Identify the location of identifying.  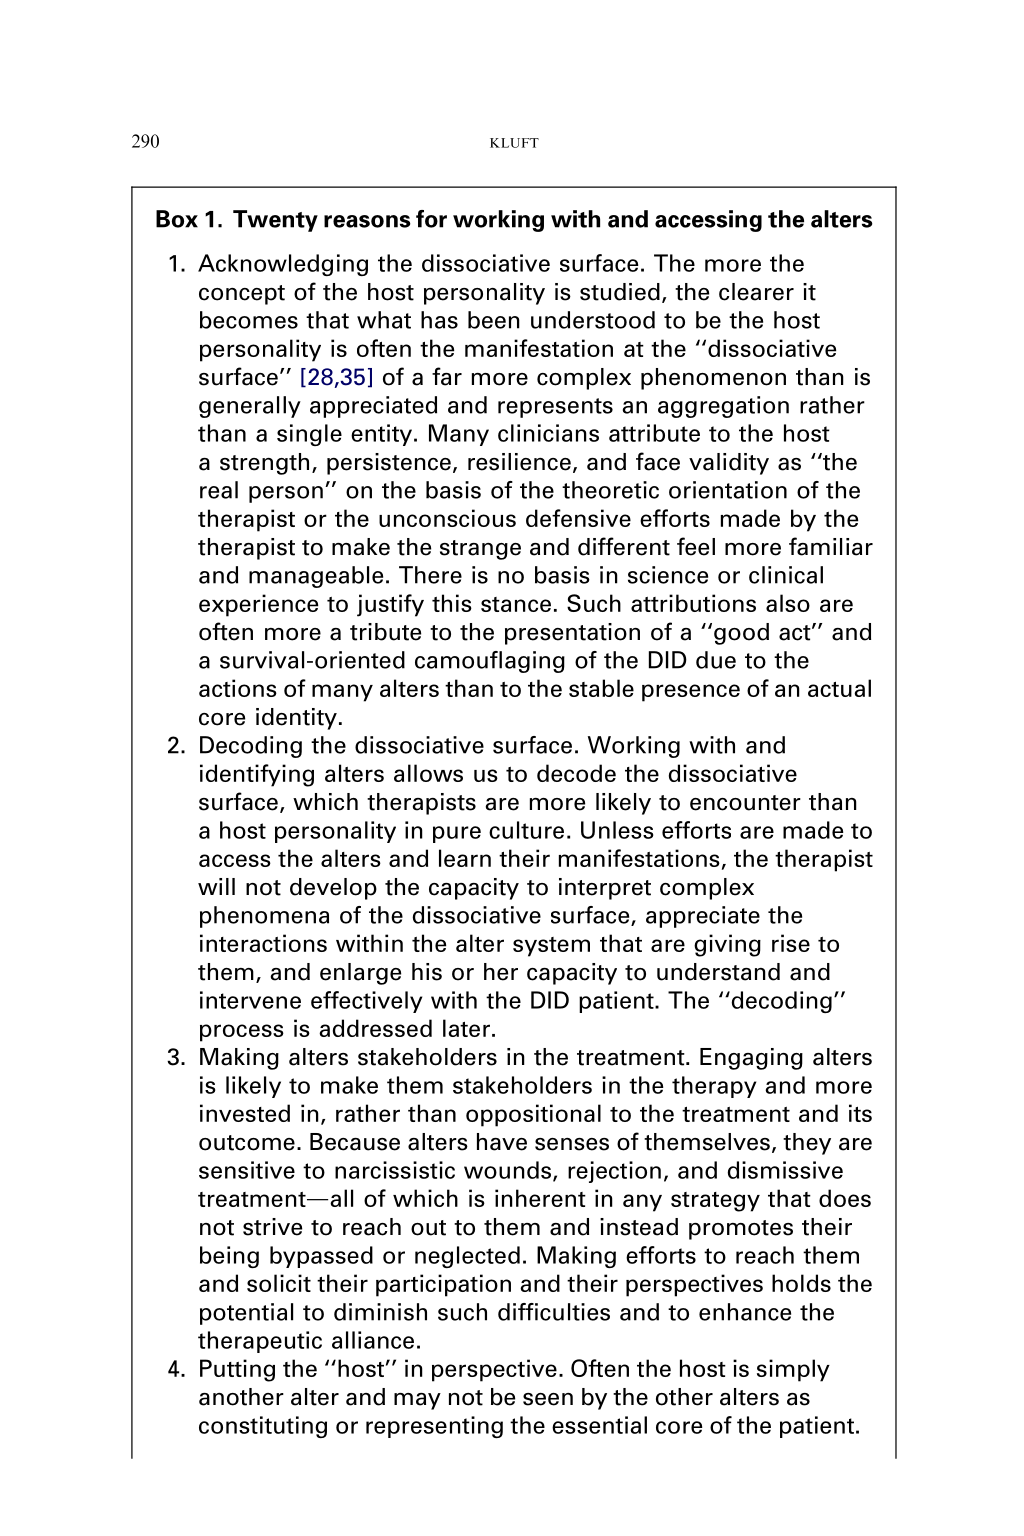
(257, 775).
